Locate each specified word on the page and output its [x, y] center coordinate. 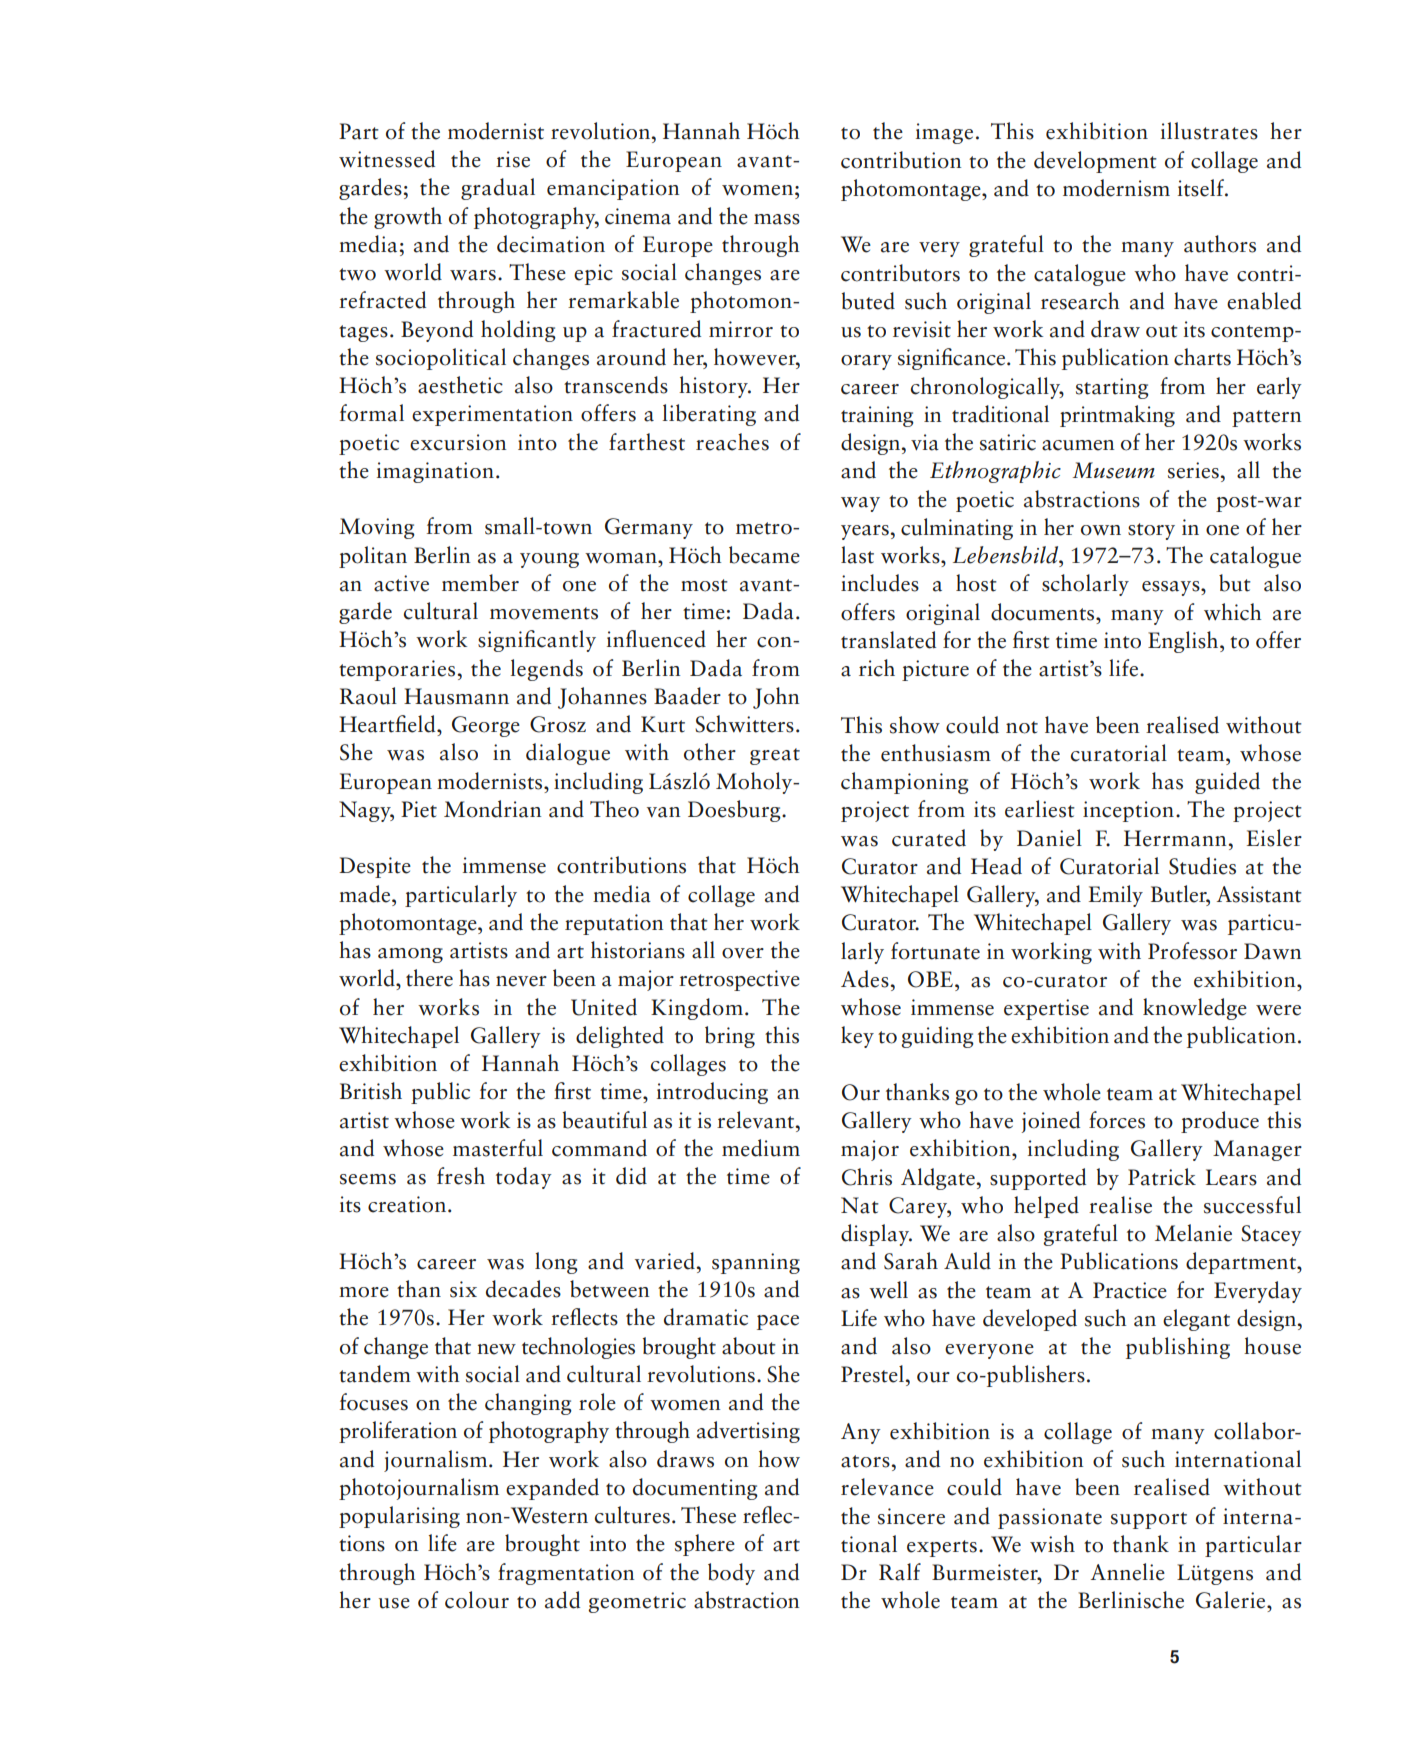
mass [777, 219]
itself [1202, 188]
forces [1117, 1120]
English [1184, 642]
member [480, 583]
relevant [757, 1120]
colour [477, 1600]
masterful [498, 1148]
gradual [498, 189]
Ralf [900, 1572]
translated [888, 640]
